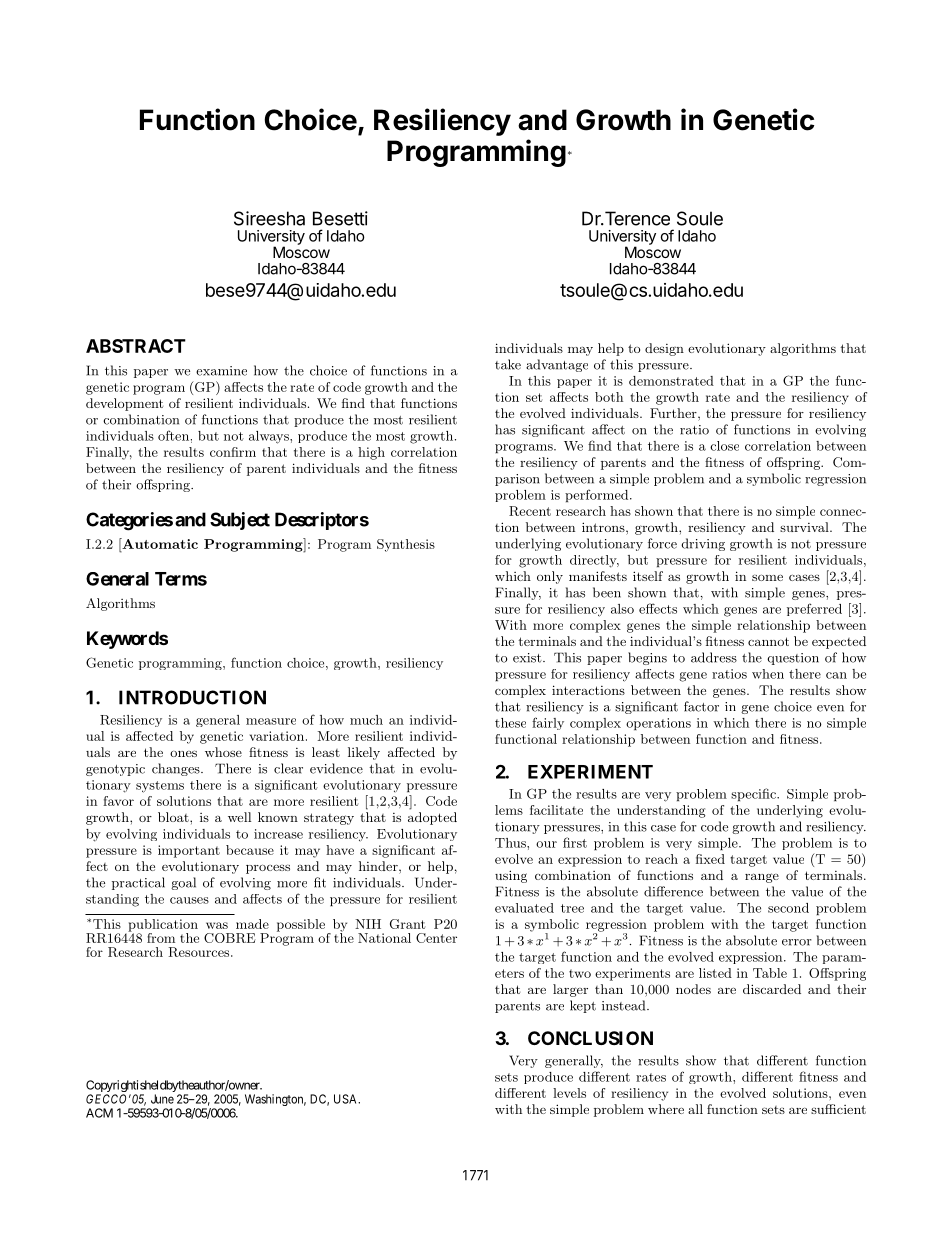  I want to click on examine, so click(221, 371).
